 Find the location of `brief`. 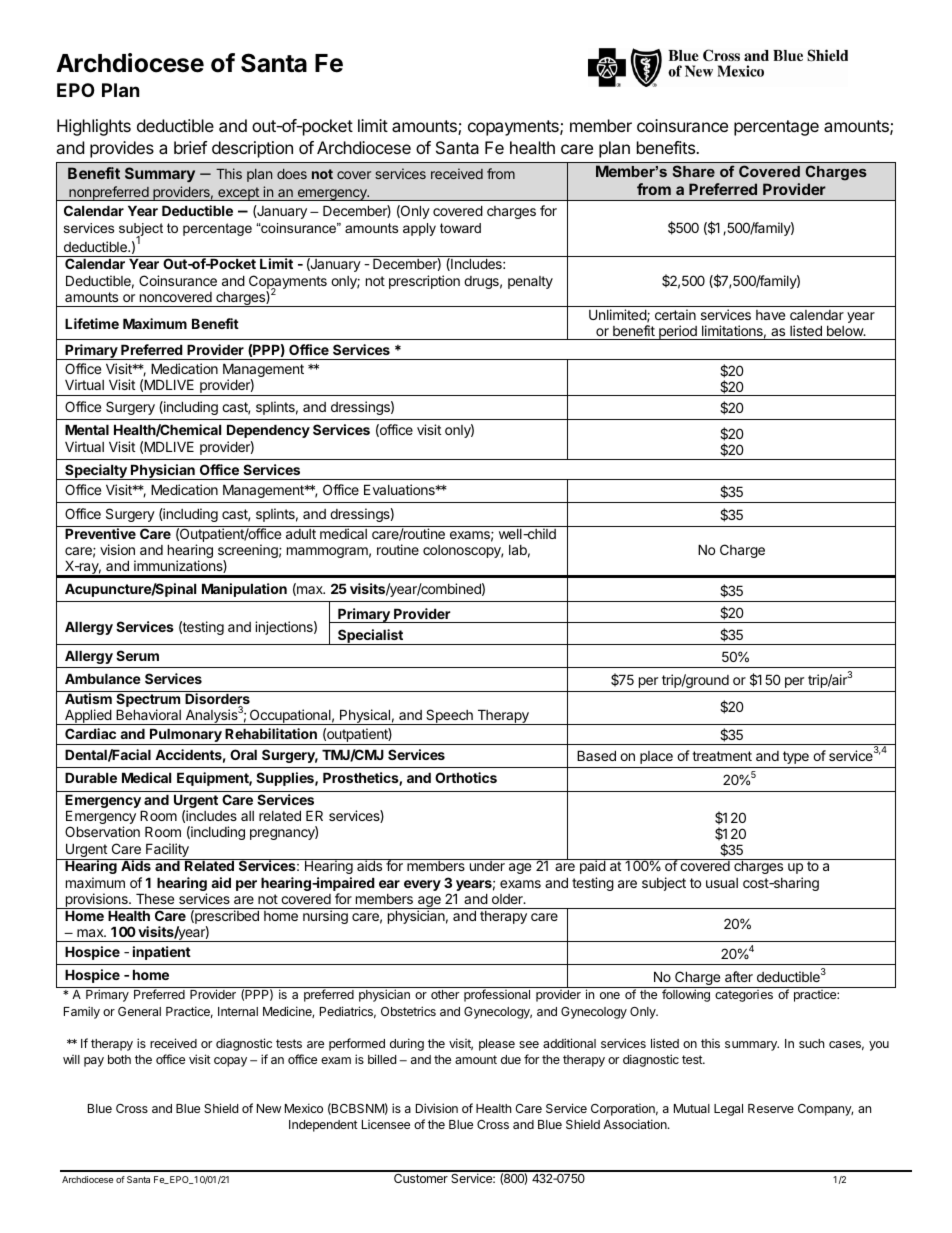

brief is located at coordinates (190, 147).
